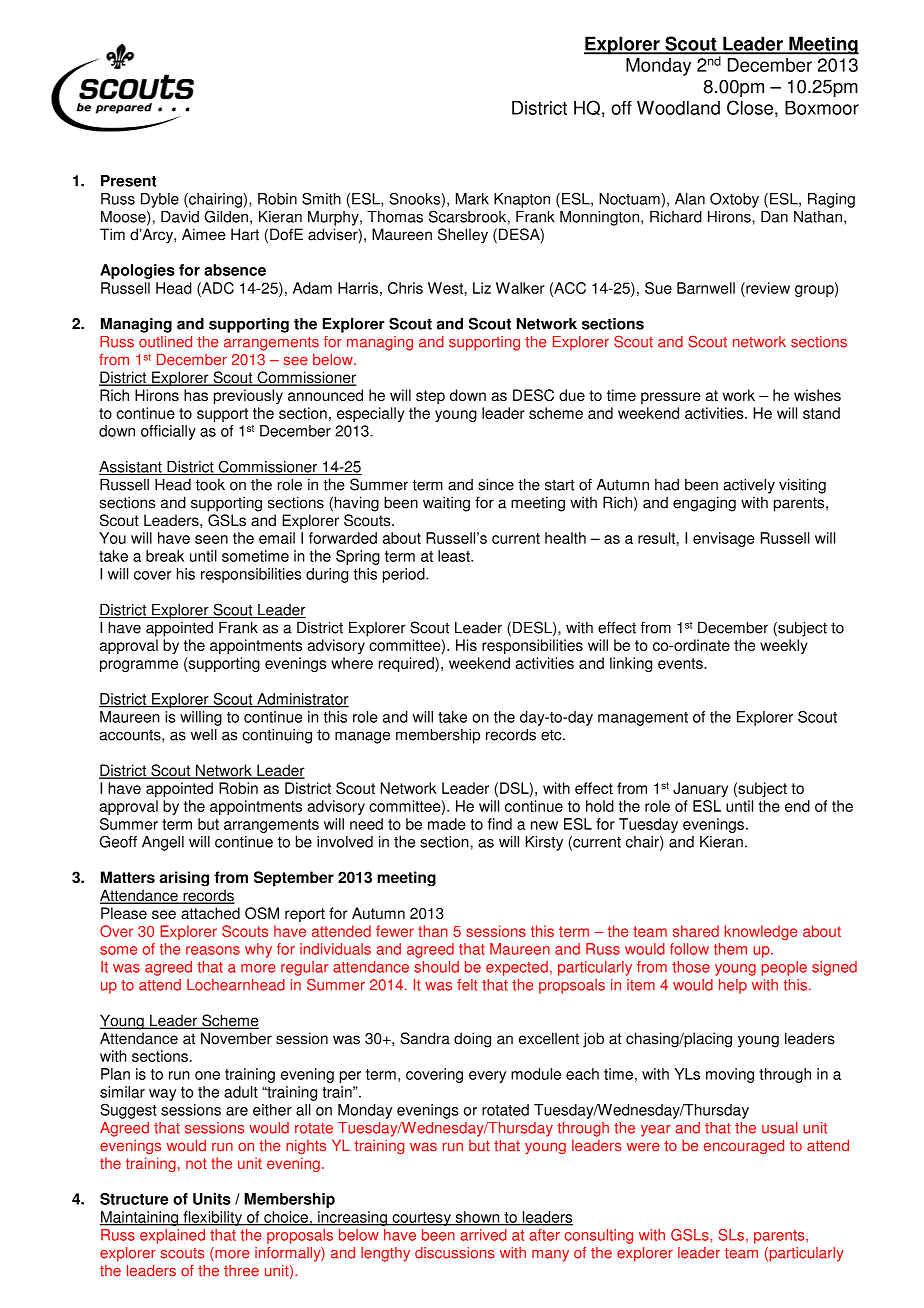 This screenshot has width=924, height=1308. I want to click on them, so click(730, 949).
